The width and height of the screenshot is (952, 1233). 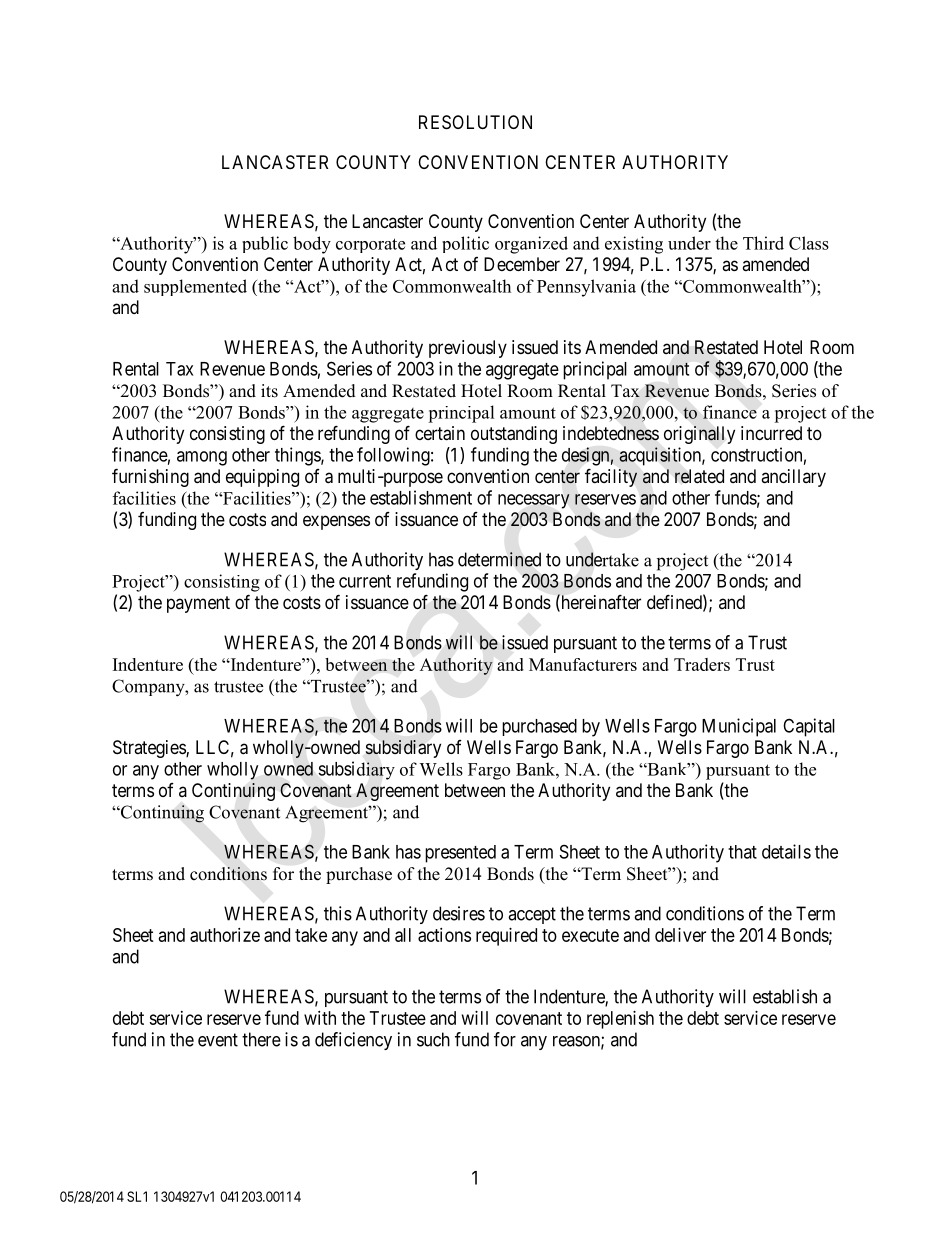 I want to click on Strategies, so click(x=150, y=749).
